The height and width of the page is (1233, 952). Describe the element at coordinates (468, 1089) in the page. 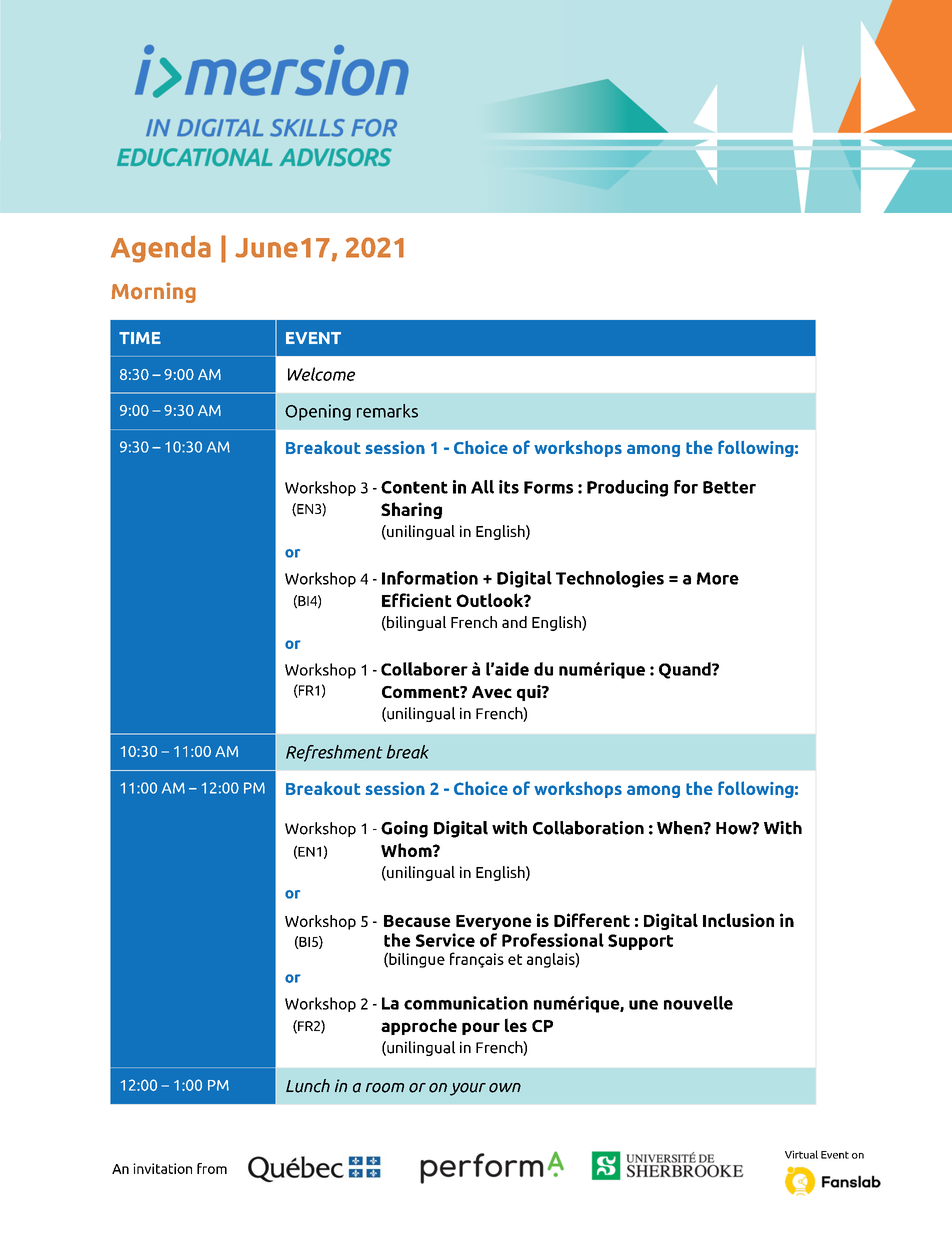

I see `your` at that location.
